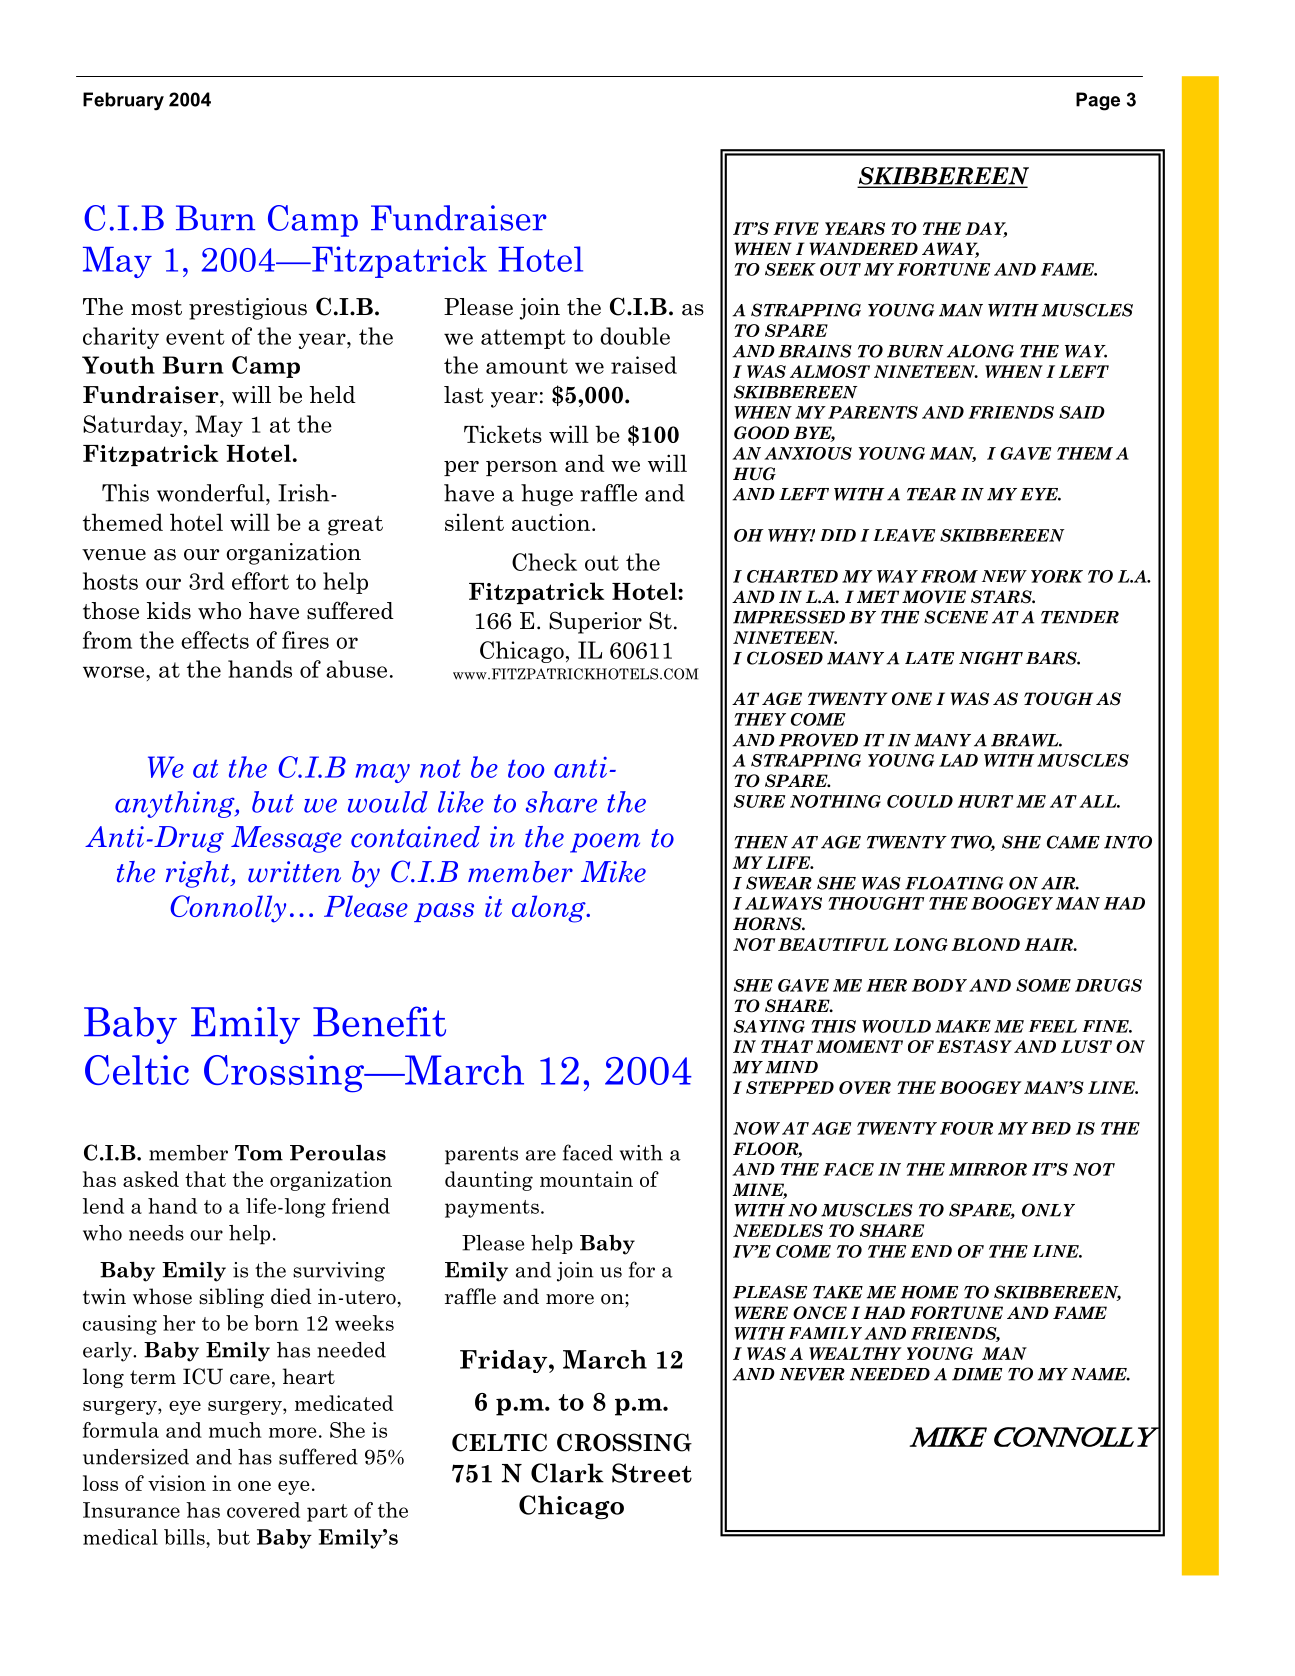 The image size is (1295, 1676). What do you see at coordinates (796, 228) in the screenshot?
I see `FIVE` at bounding box center [796, 228].
